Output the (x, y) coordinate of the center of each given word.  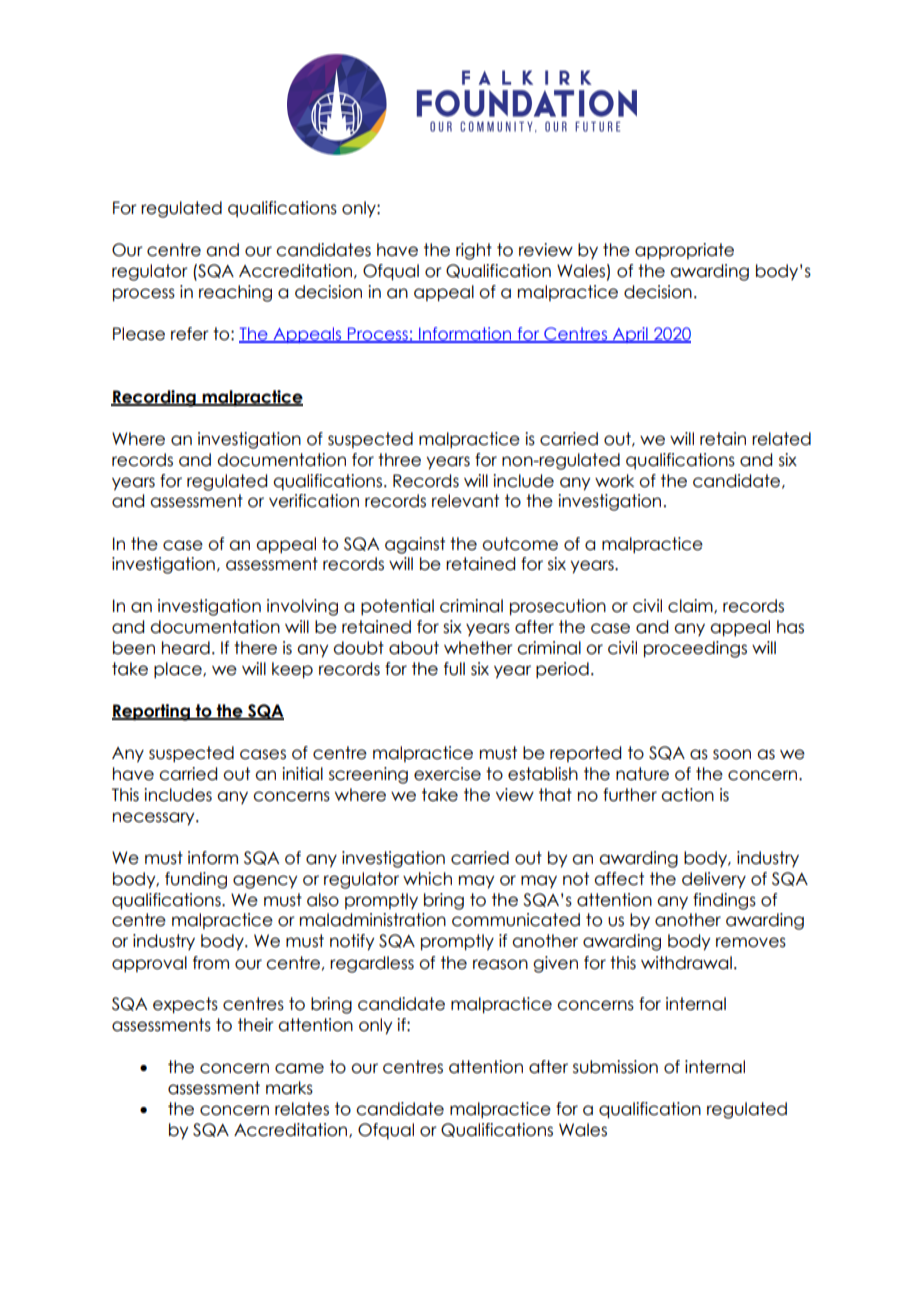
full (454, 669)
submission (615, 1067)
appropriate (684, 251)
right (474, 251)
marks (289, 1088)
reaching (235, 293)
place (179, 670)
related (781, 439)
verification (314, 501)
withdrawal (686, 963)
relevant (465, 501)
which (427, 879)
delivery (714, 880)
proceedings (695, 649)
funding (196, 880)
